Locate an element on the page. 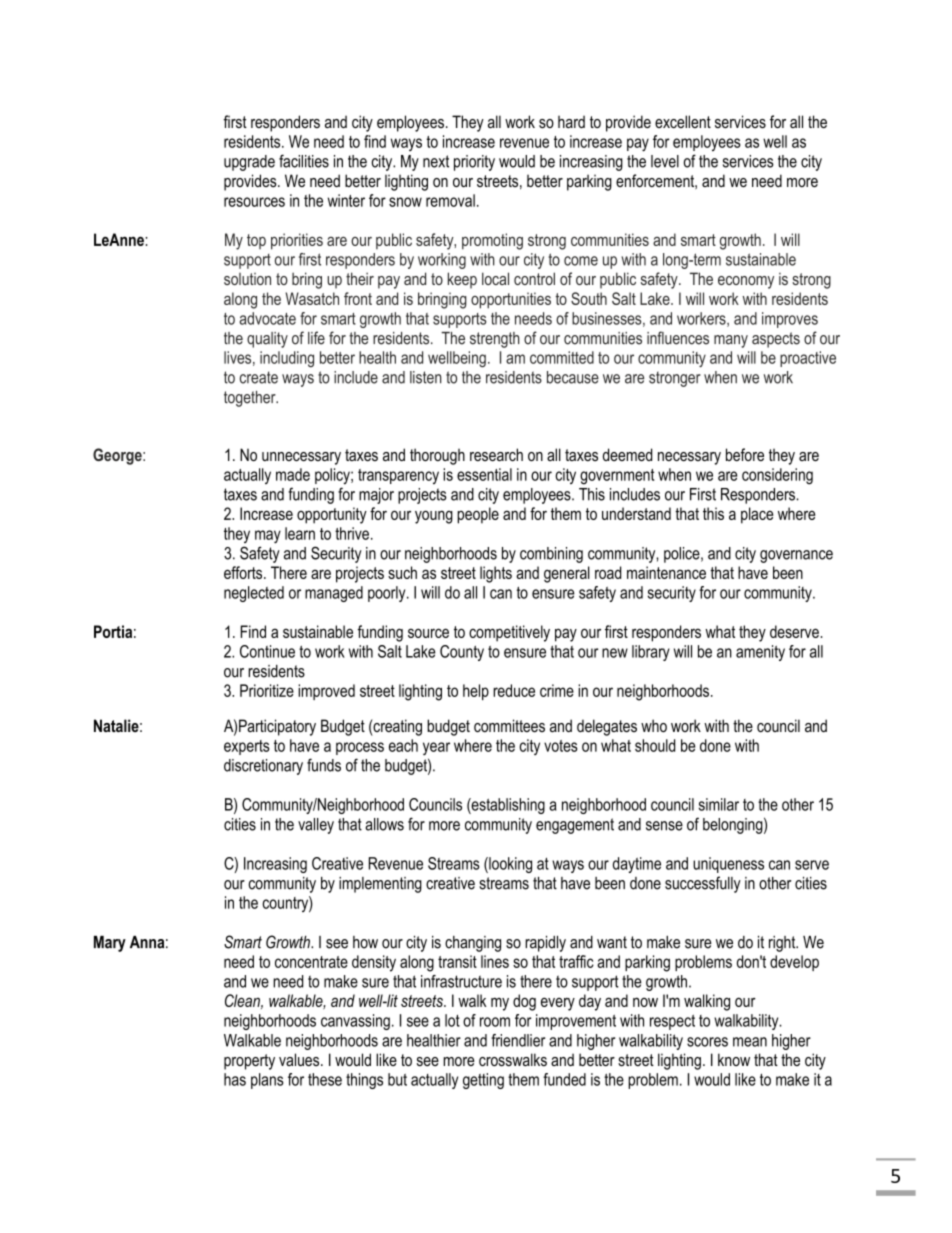 The height and width of the image is (1233, 952). priority is located at coordinates (474, 163).
